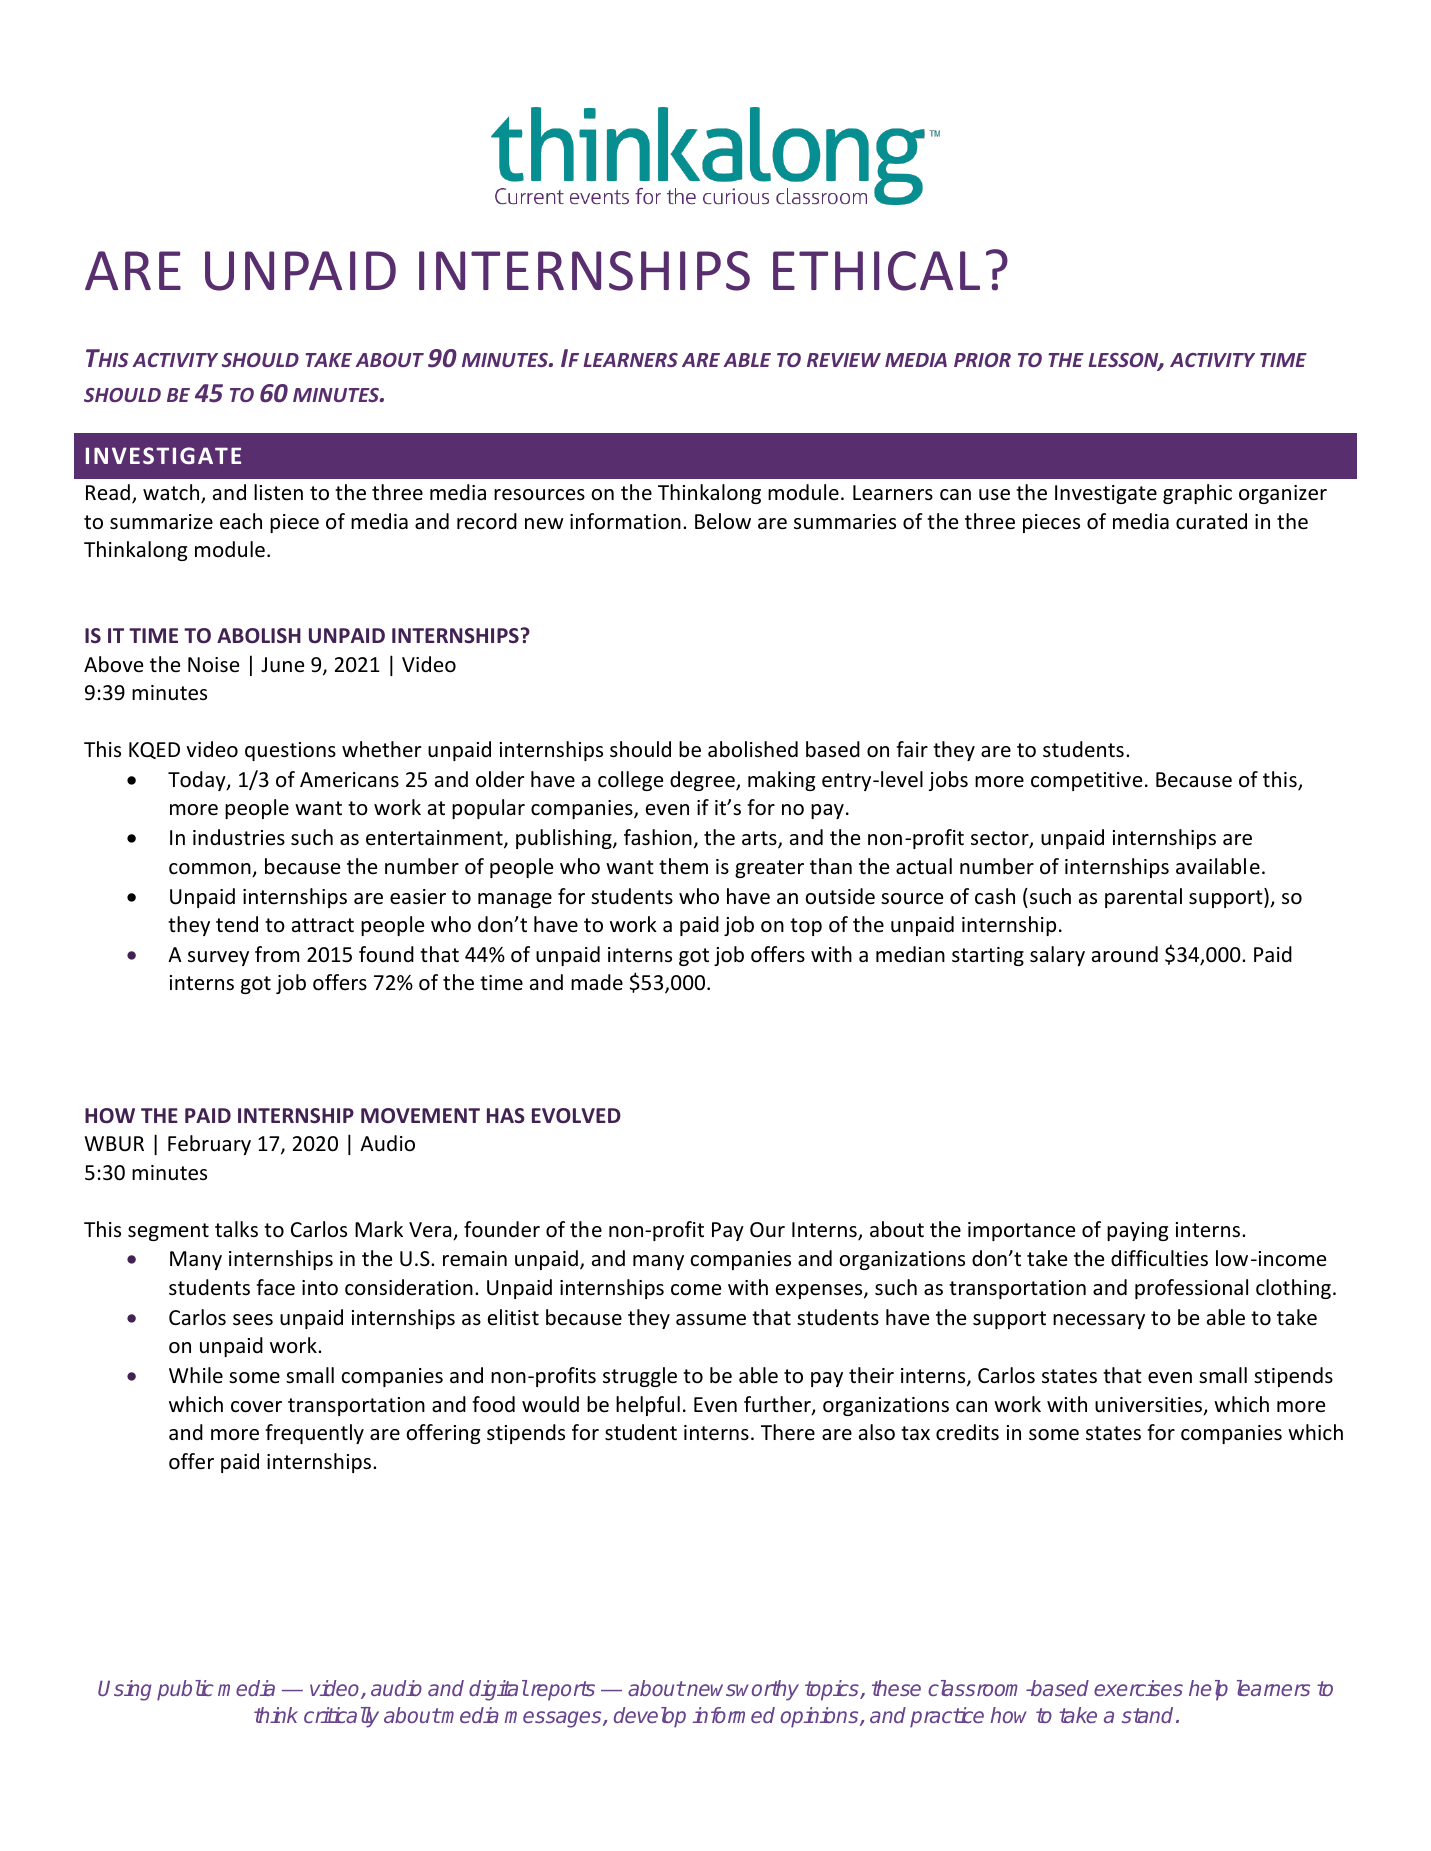 The width and height of the screenshot is (1431, 1851). I want to click on parental, so click(1143, 898).
